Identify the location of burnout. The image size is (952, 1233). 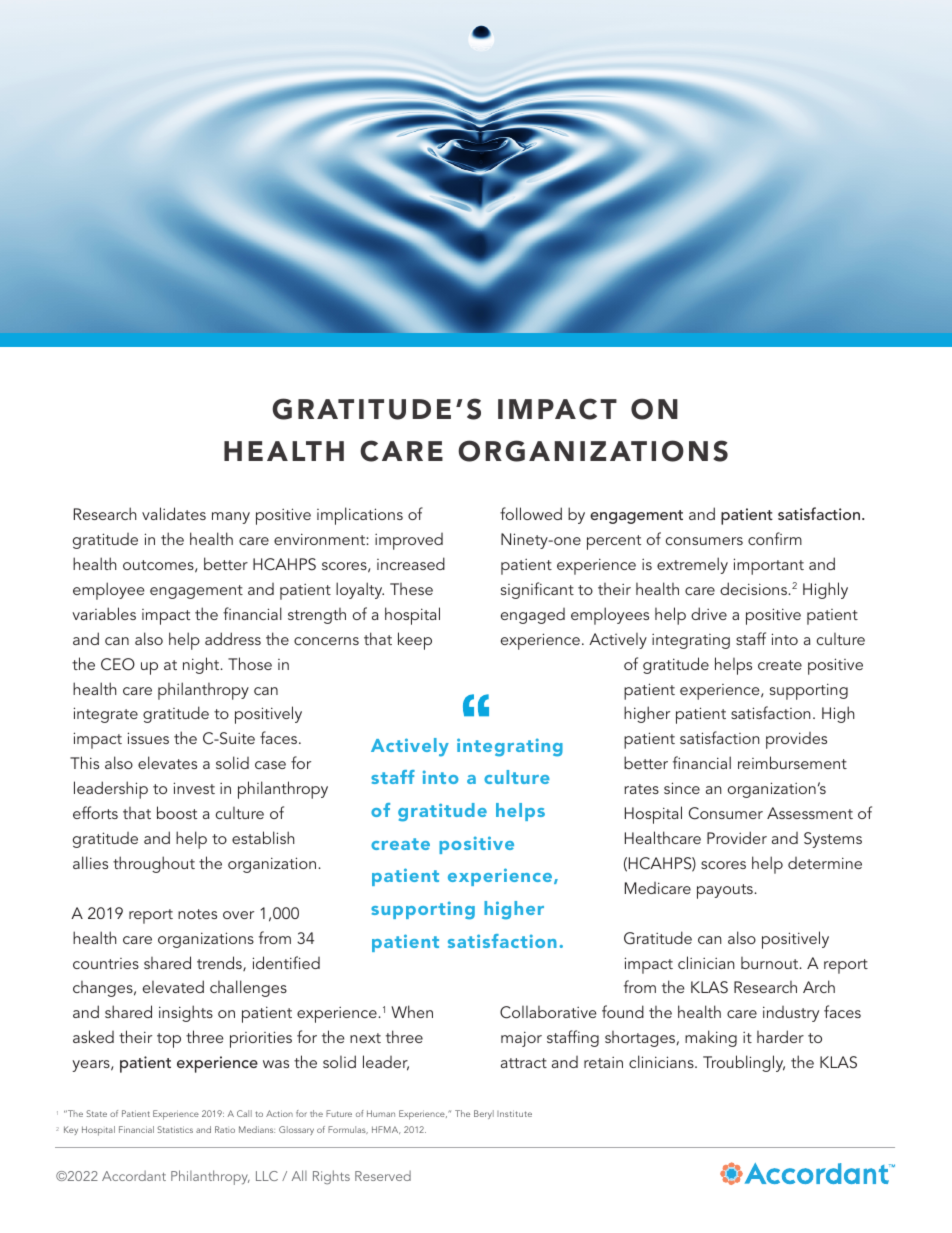
(771, 963).
